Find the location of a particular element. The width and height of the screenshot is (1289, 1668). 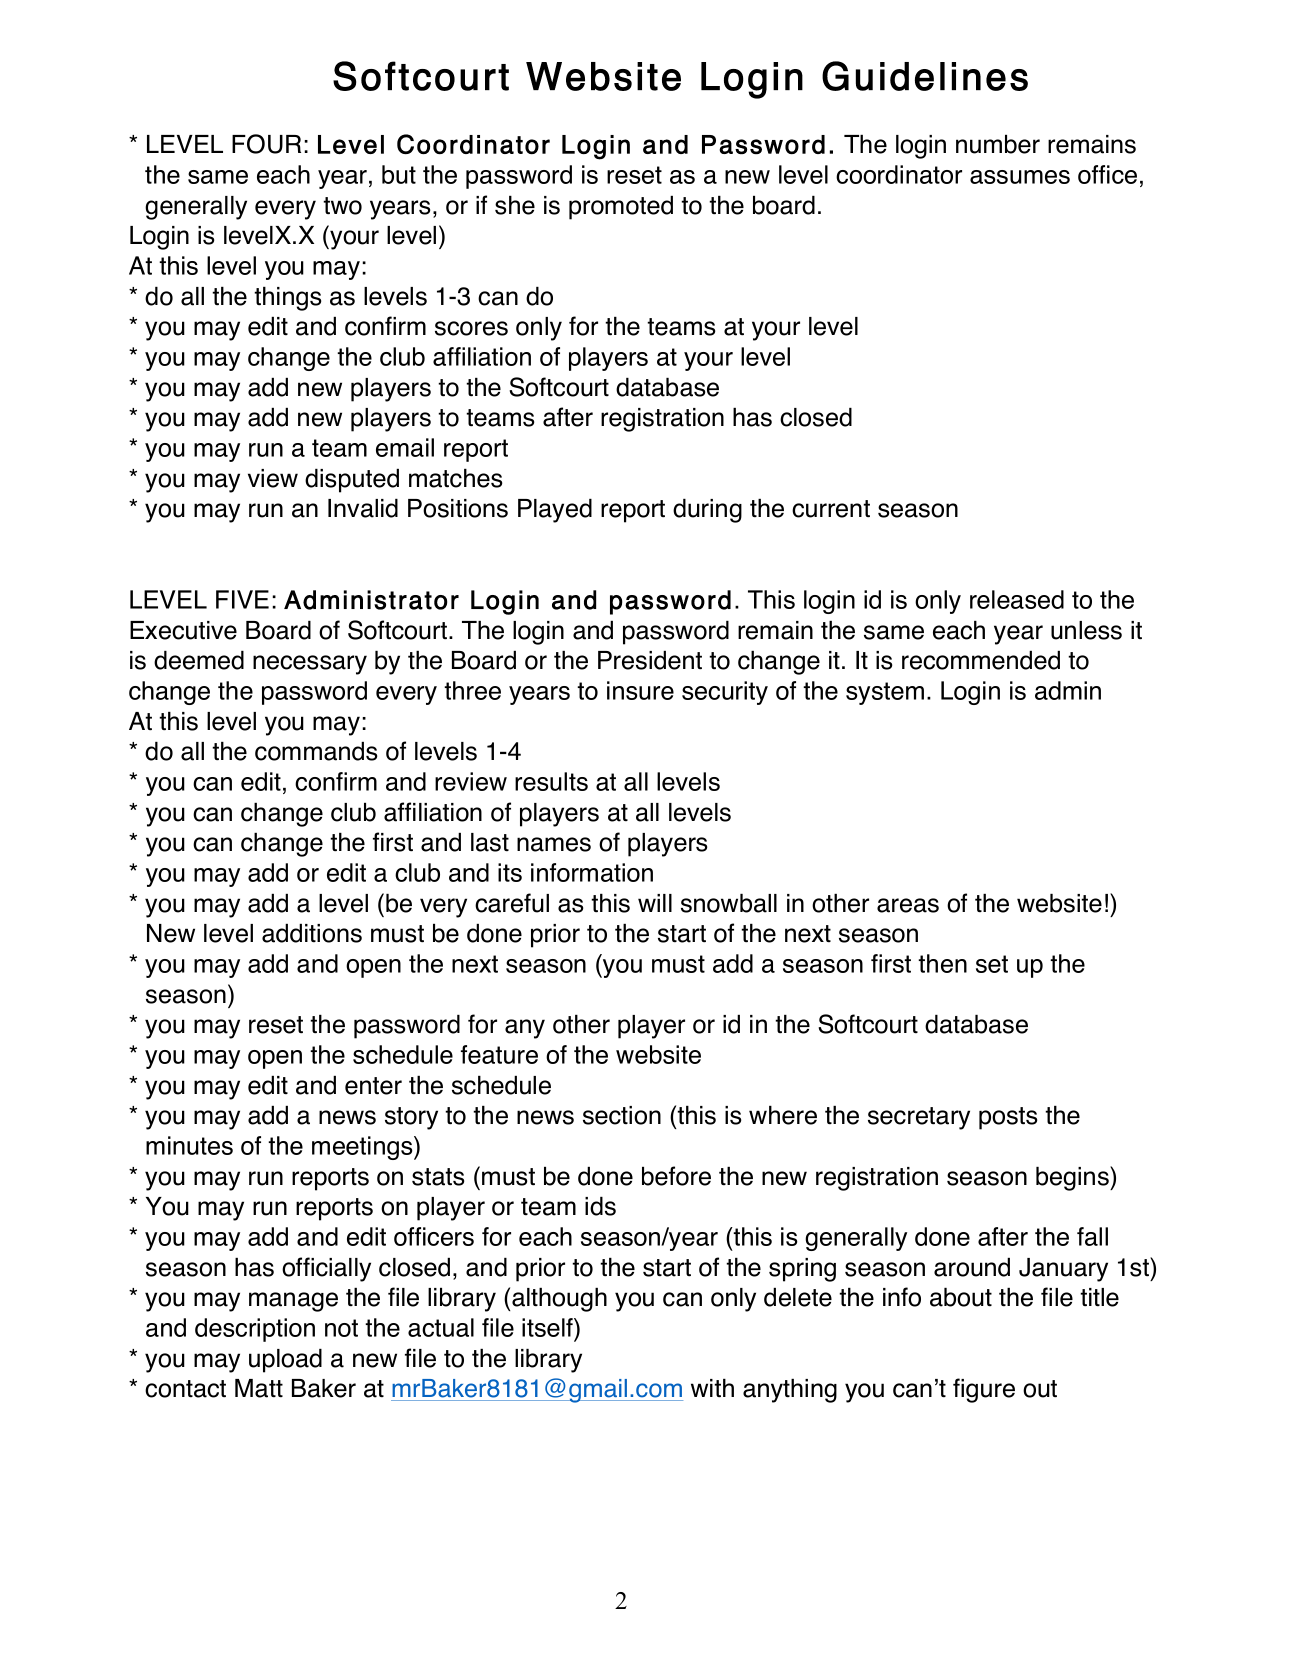

promoted is located at coordinates (621, 208).
